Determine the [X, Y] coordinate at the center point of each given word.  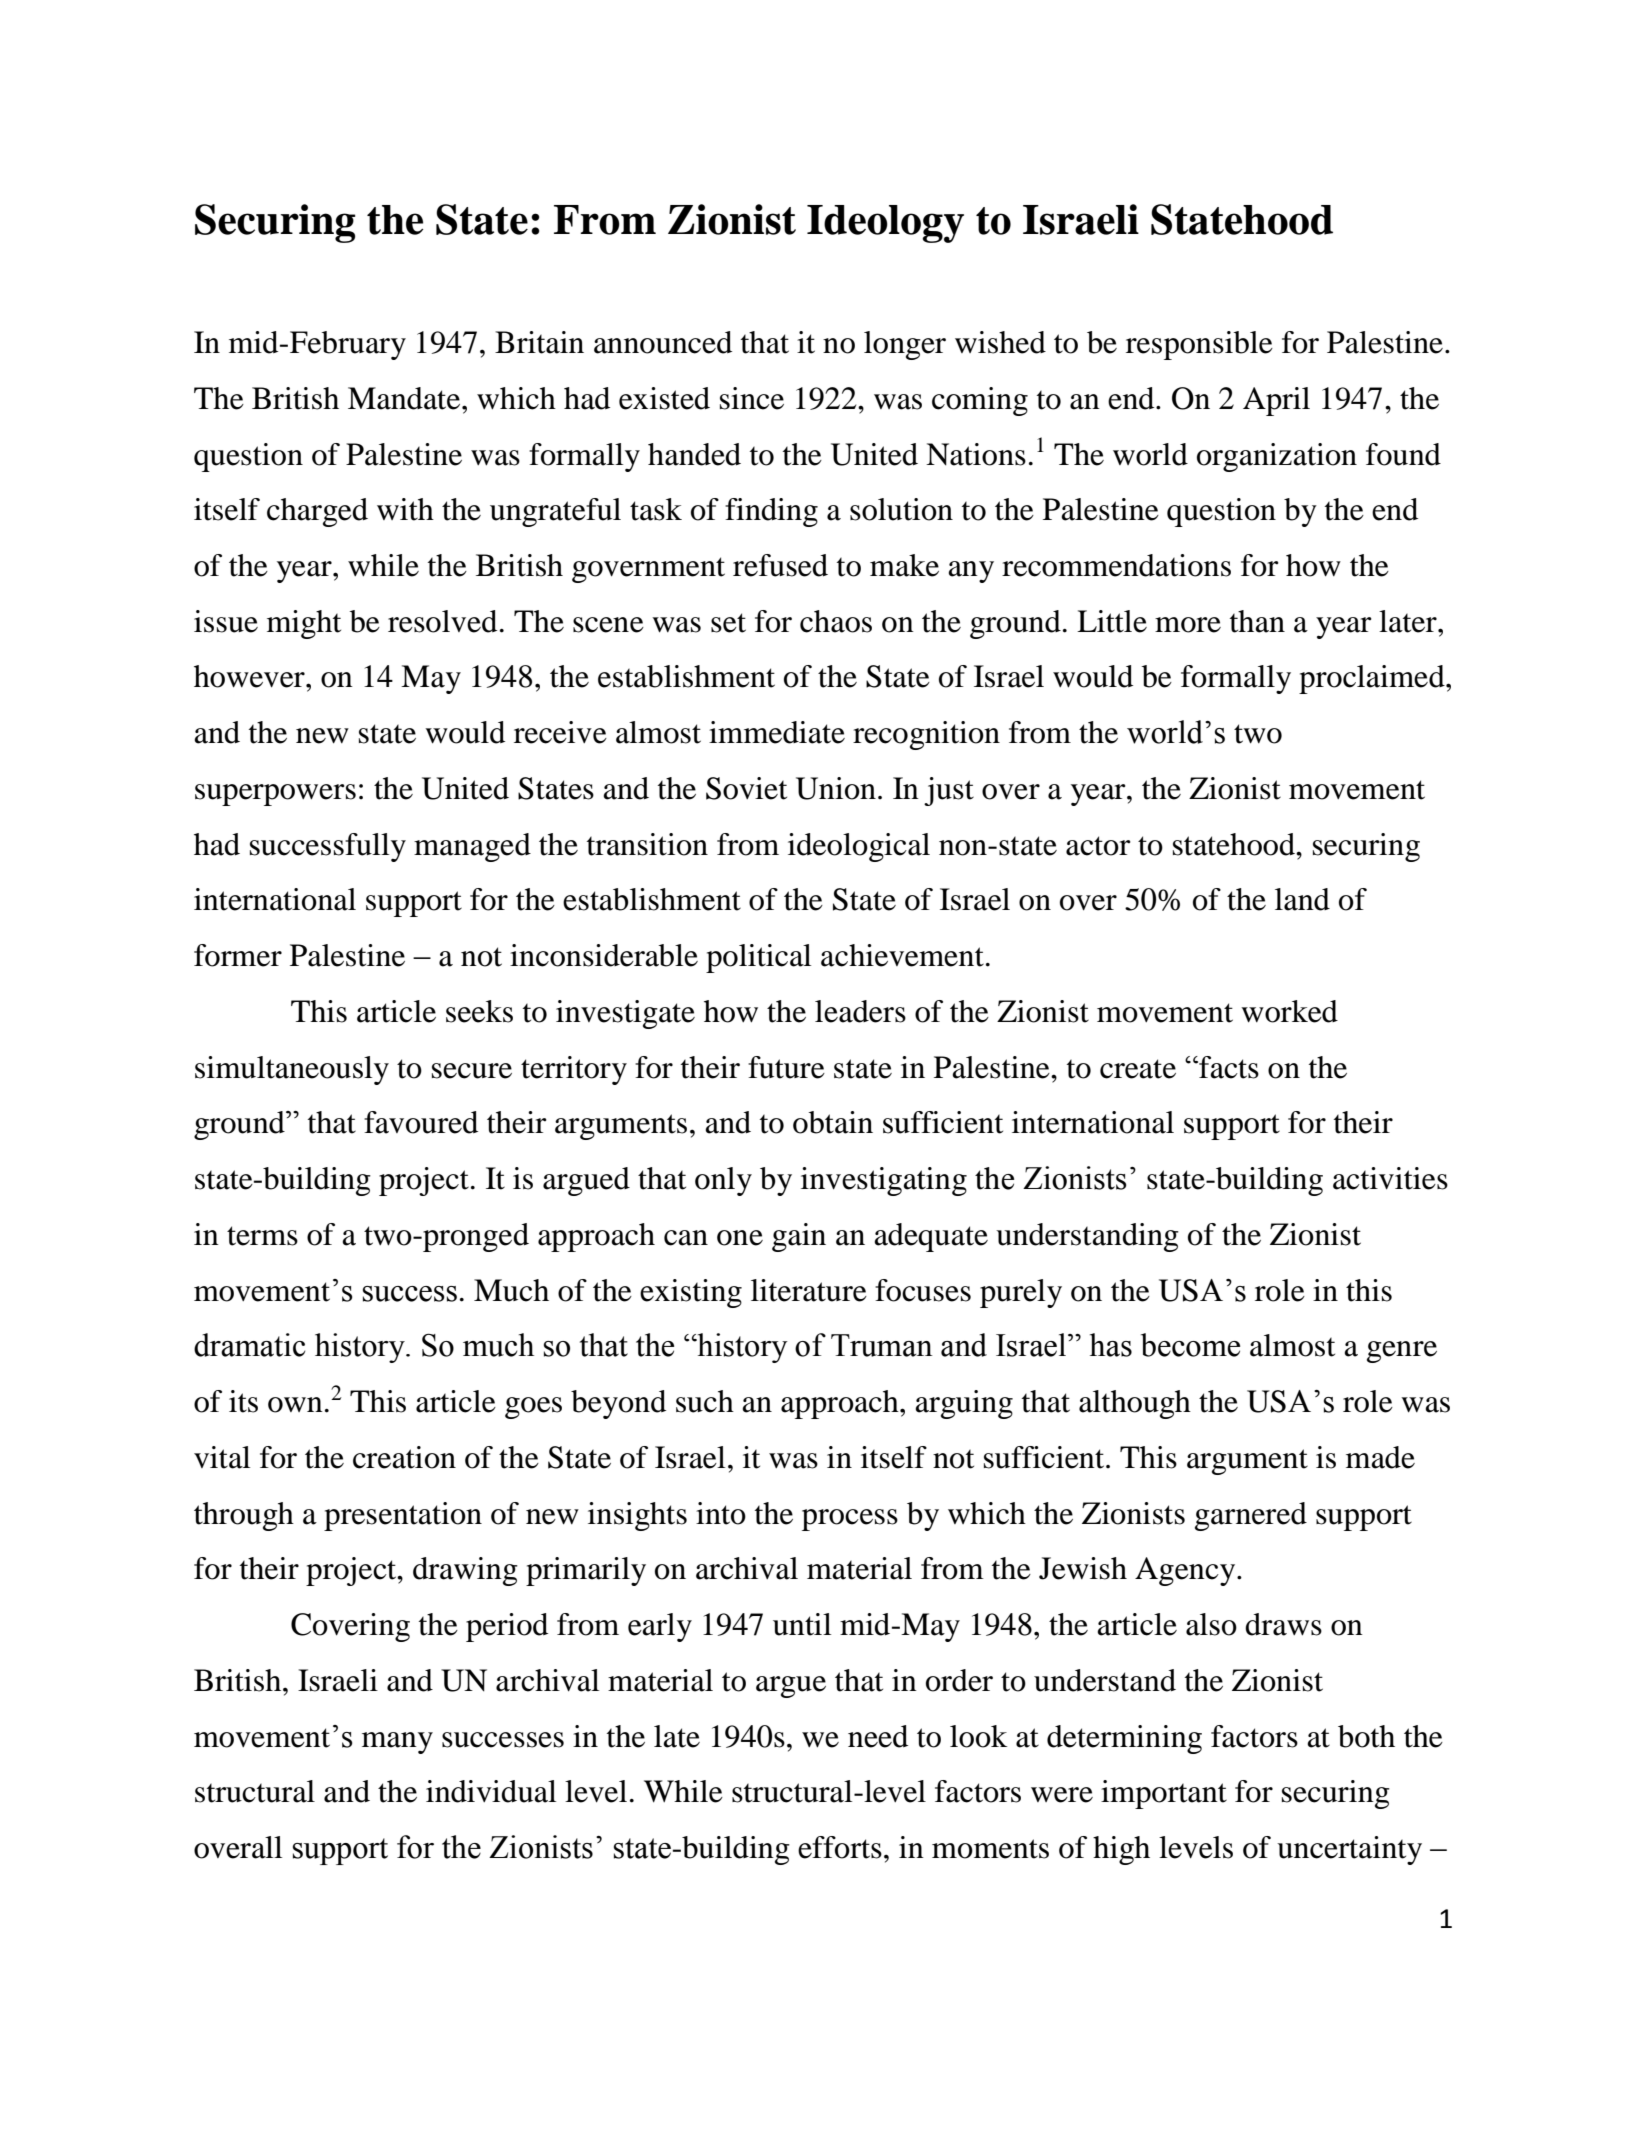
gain [799, 1237]
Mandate [405, 398]
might [304, 624]
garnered [1251, 1516]
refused [780, 565]
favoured [421, 1122]
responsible [1199, 345]
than [1257, 621]
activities [1390, 1178]
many [397, 1743]
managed [472, 847]
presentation [403, 1516]
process [850, 1520]
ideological [859, 847]
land [1302, 899]
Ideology [885, 224]
